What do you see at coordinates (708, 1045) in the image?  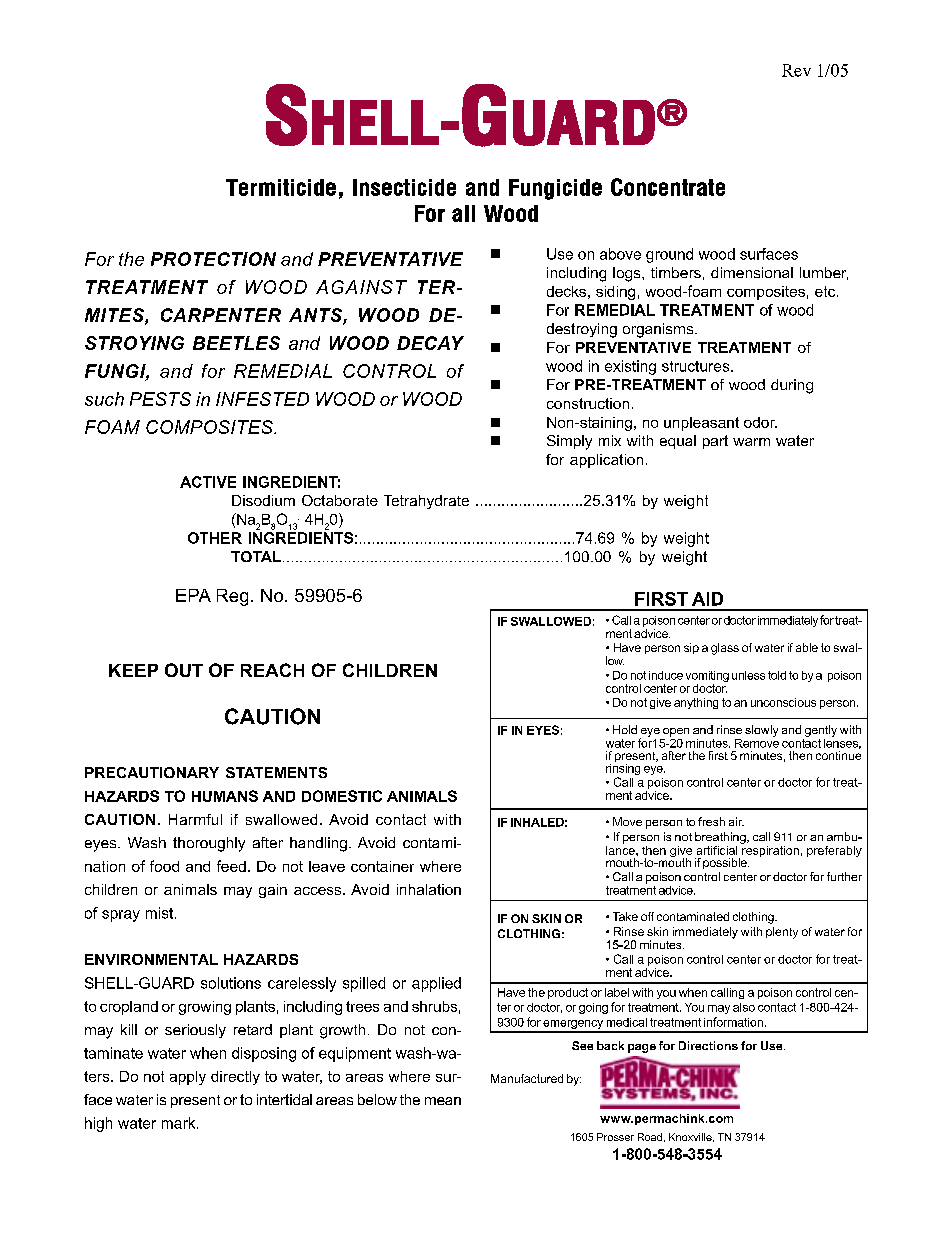 I see `Directions` at bounding box center [708, 1045].
